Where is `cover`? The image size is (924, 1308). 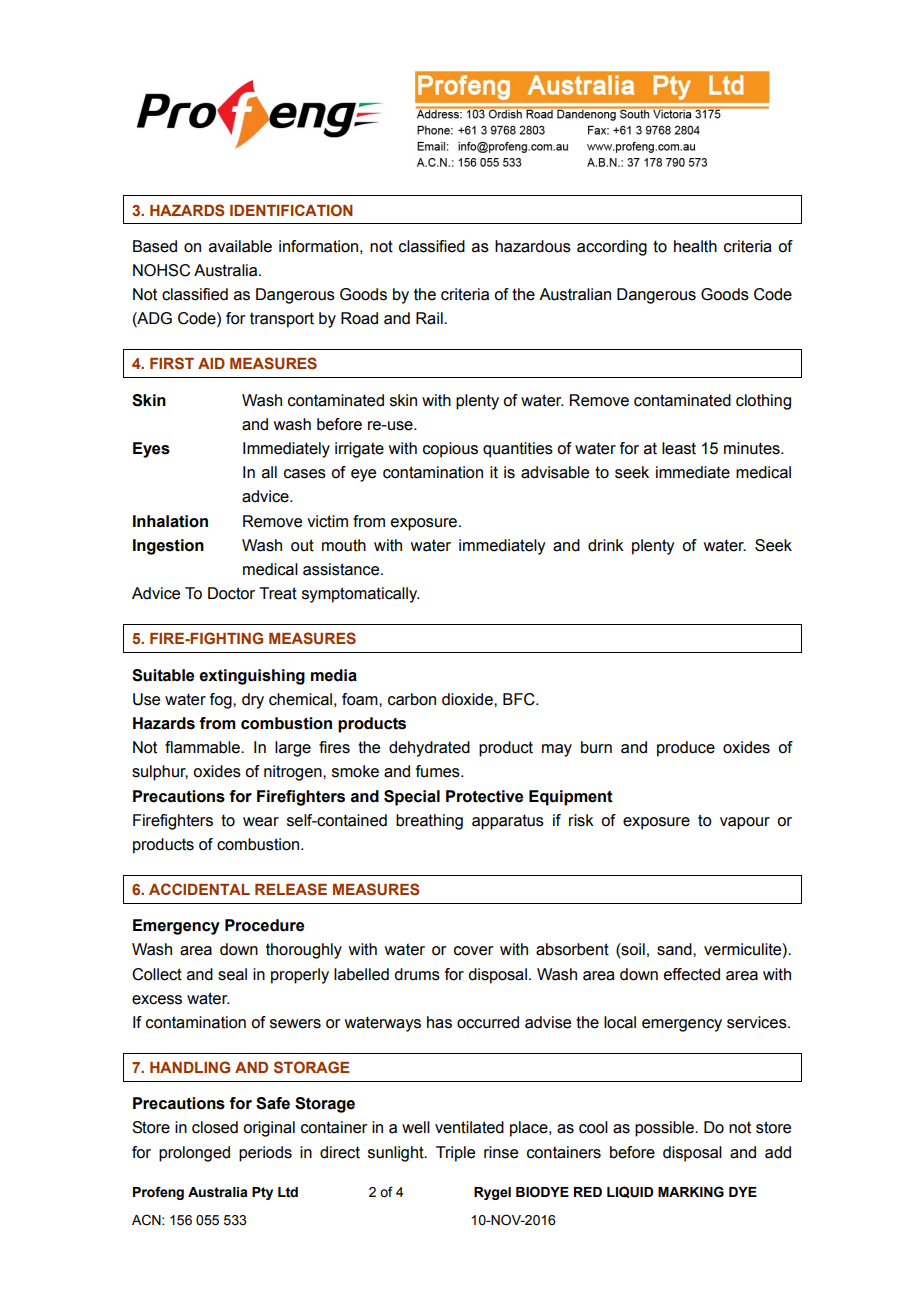 cover is located at coordinates (474, 951).
